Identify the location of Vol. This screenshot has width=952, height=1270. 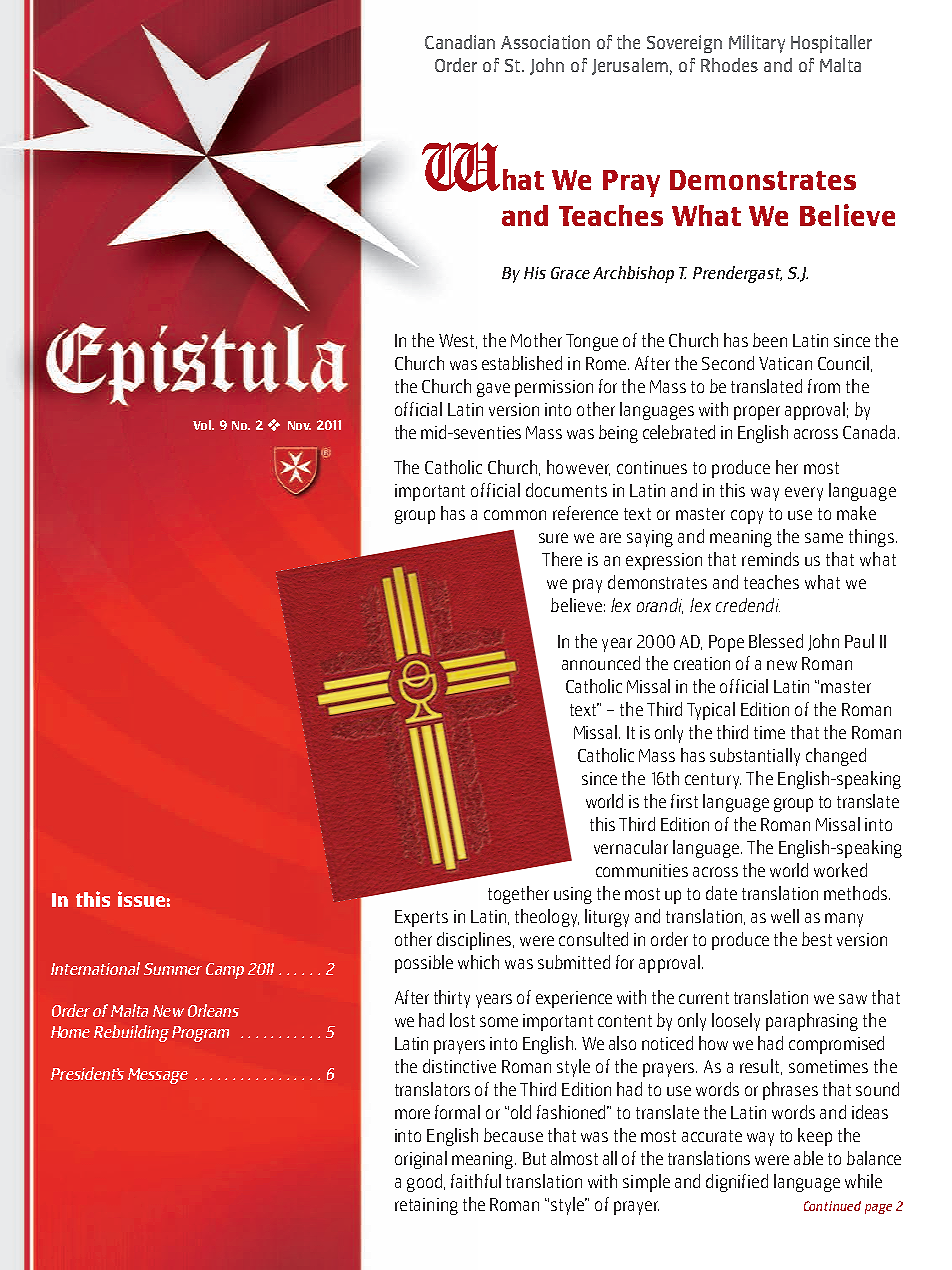
(203, 425).
